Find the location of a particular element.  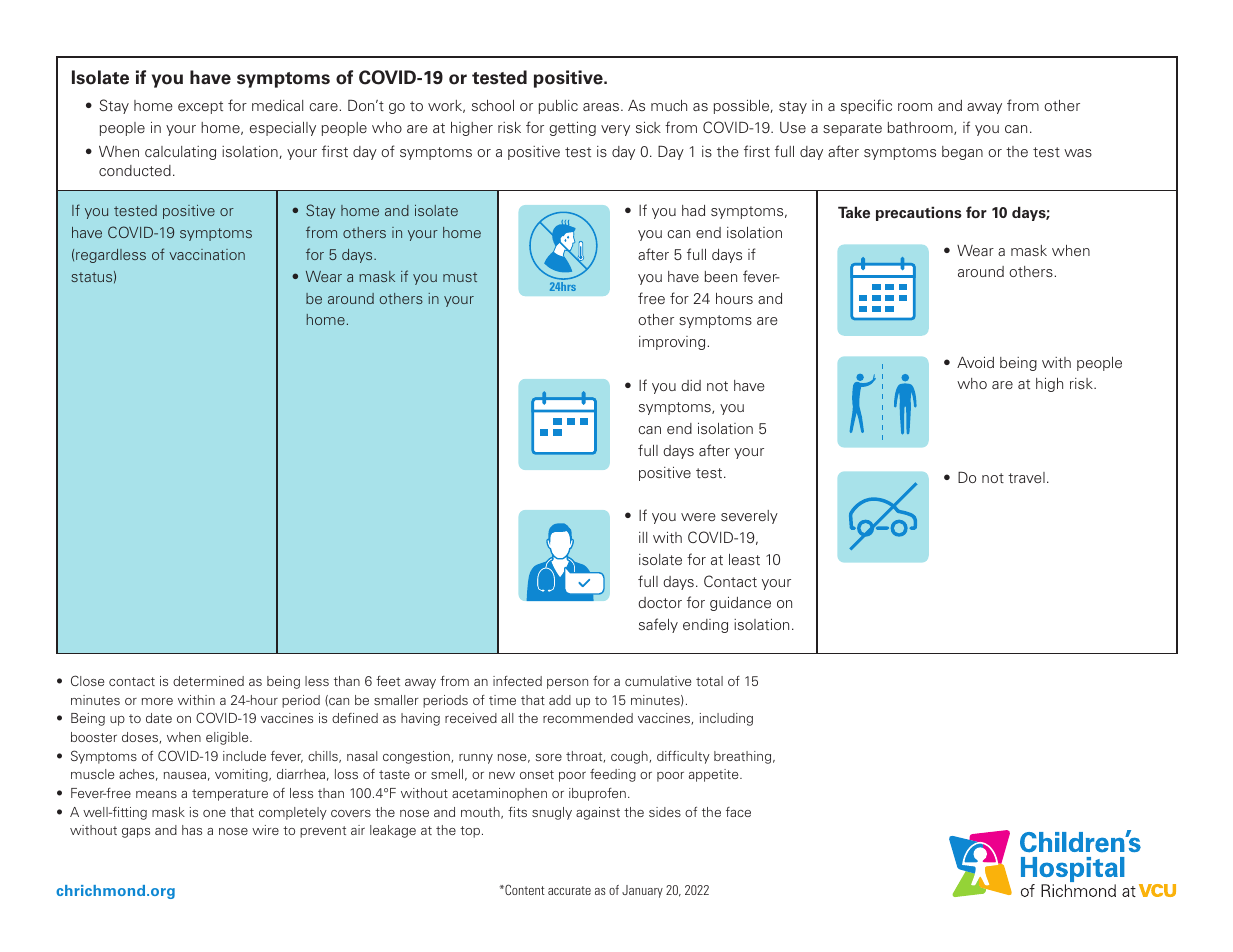

except is located at coordinates (200, 107).
